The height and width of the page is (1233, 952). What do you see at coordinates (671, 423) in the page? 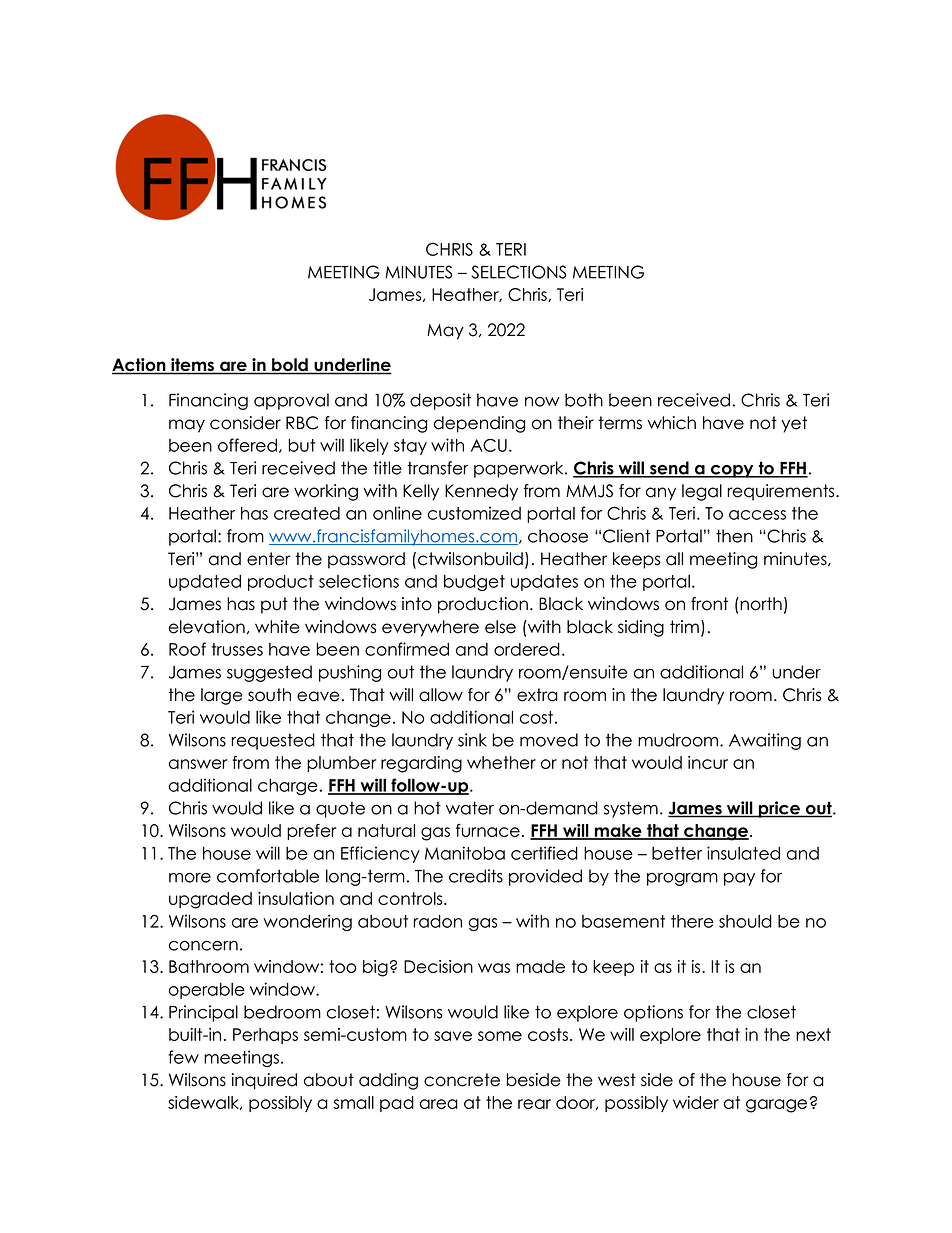
I see `which` at bounding box center [671, 423].
